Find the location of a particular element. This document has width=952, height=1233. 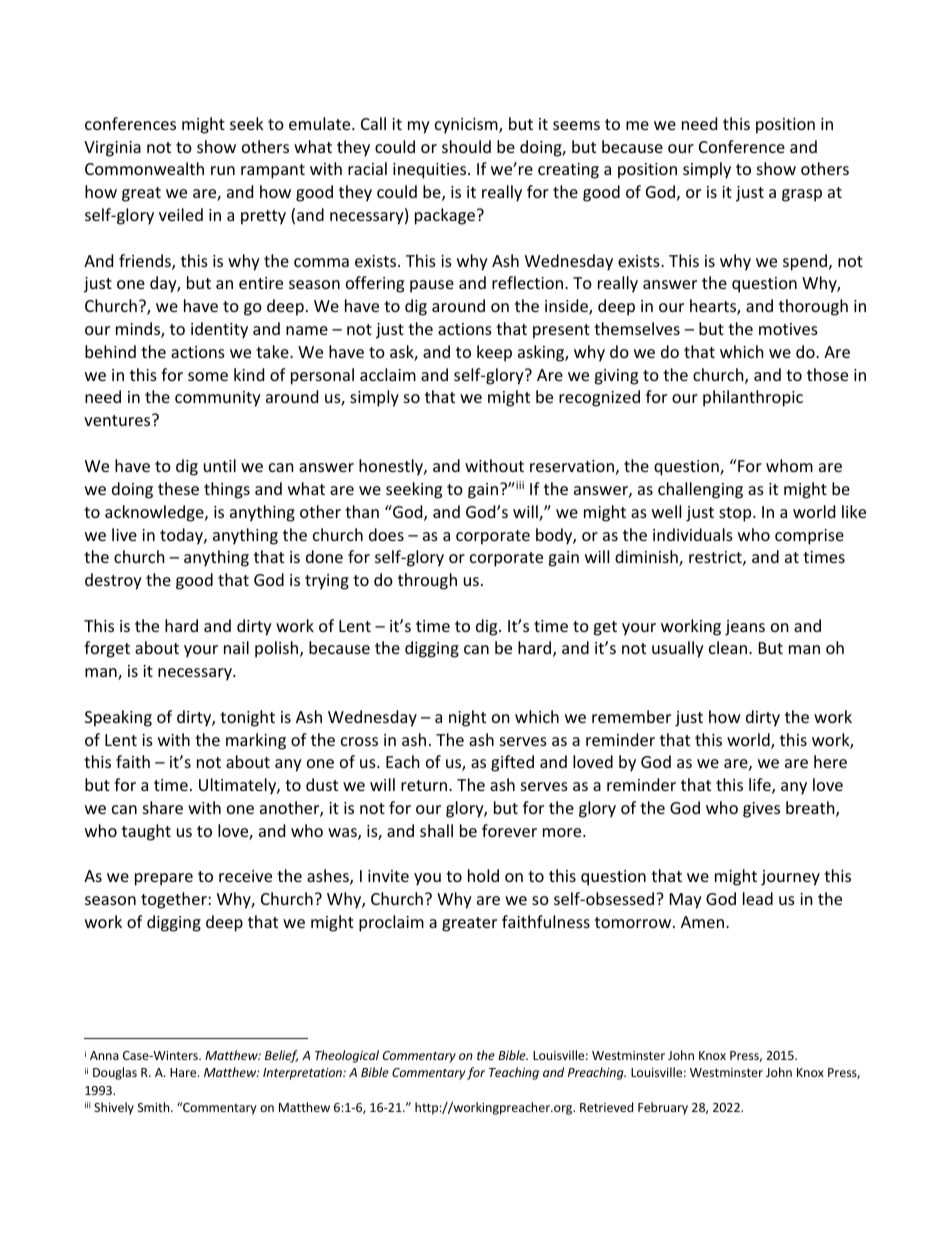

stop is located at coordinates (736, 514).
